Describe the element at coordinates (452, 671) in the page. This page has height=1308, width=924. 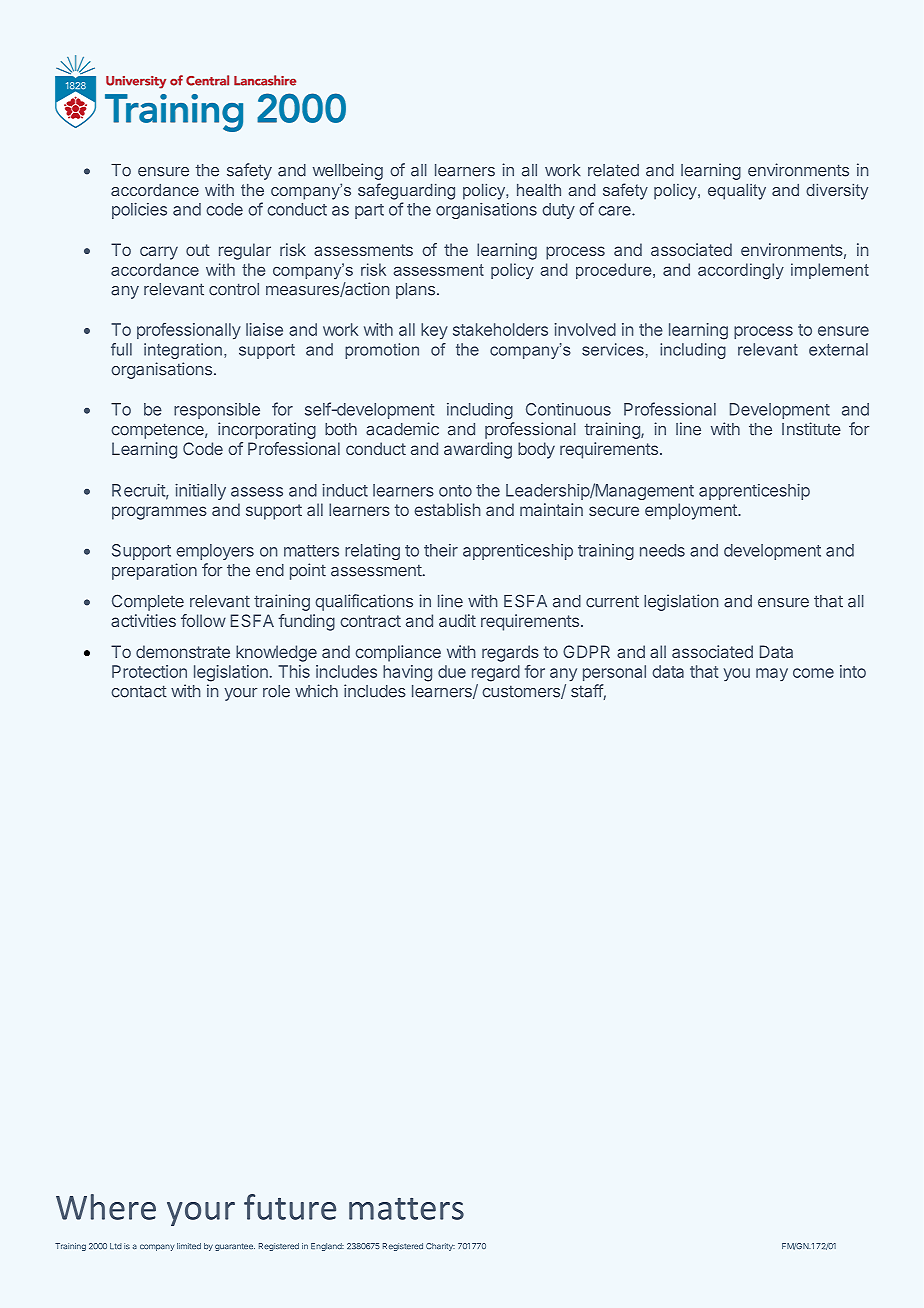
I see `due` at that location.
